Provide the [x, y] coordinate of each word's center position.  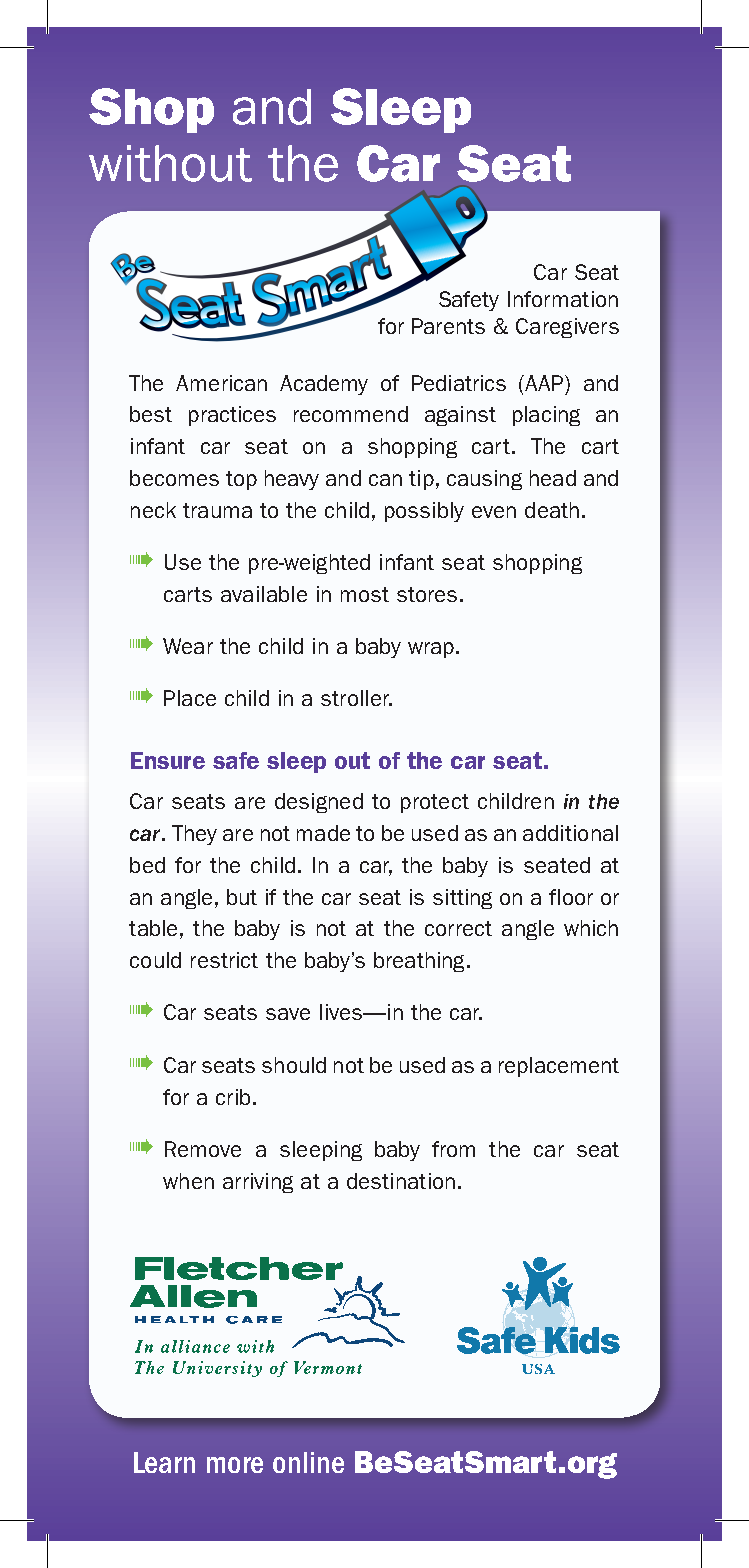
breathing [421, 962]
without [170, 163]
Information [563, 299]
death [552, 510]
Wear [188, 646]
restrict [224, 960]
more [235, 1465]
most [365, 594]
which [591, 928]
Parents [448, 326]
